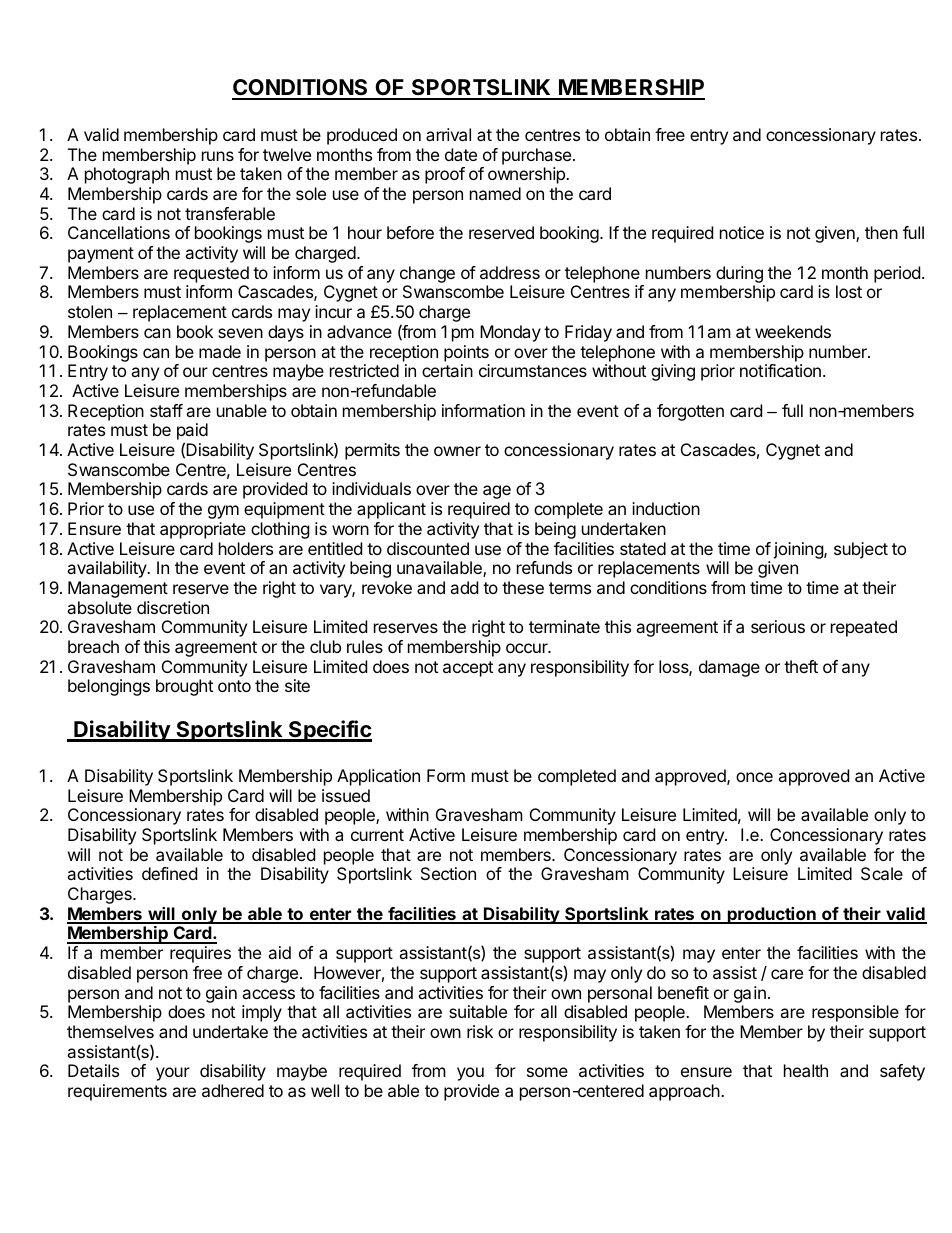  What do you see at coordinates (184, 687) in the screenshot?
I see `brought` at bounding box center [184, 687].
